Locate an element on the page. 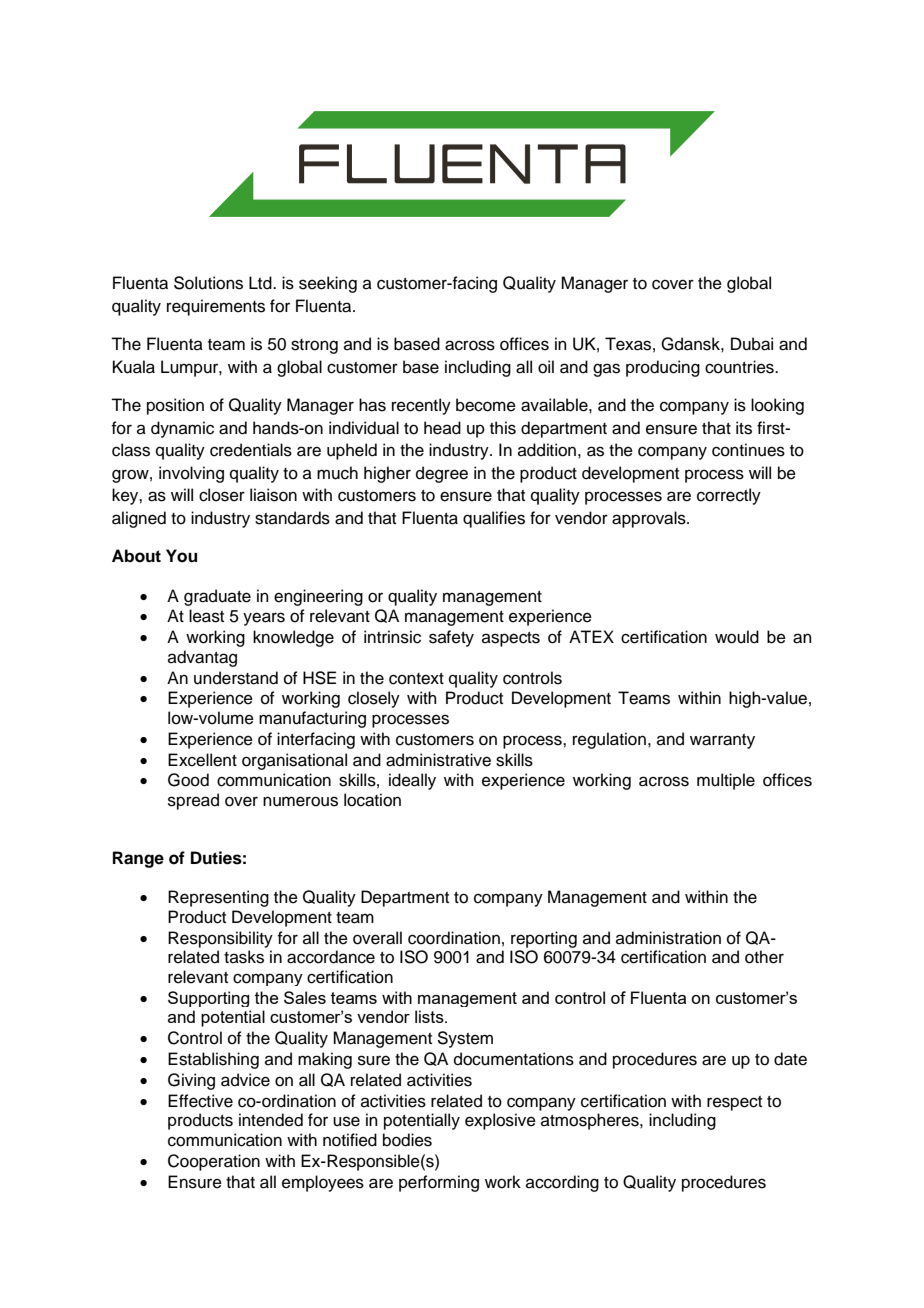 The height and width of the page is (1308, 924). Dubai is located at coordinates (752, 344).
